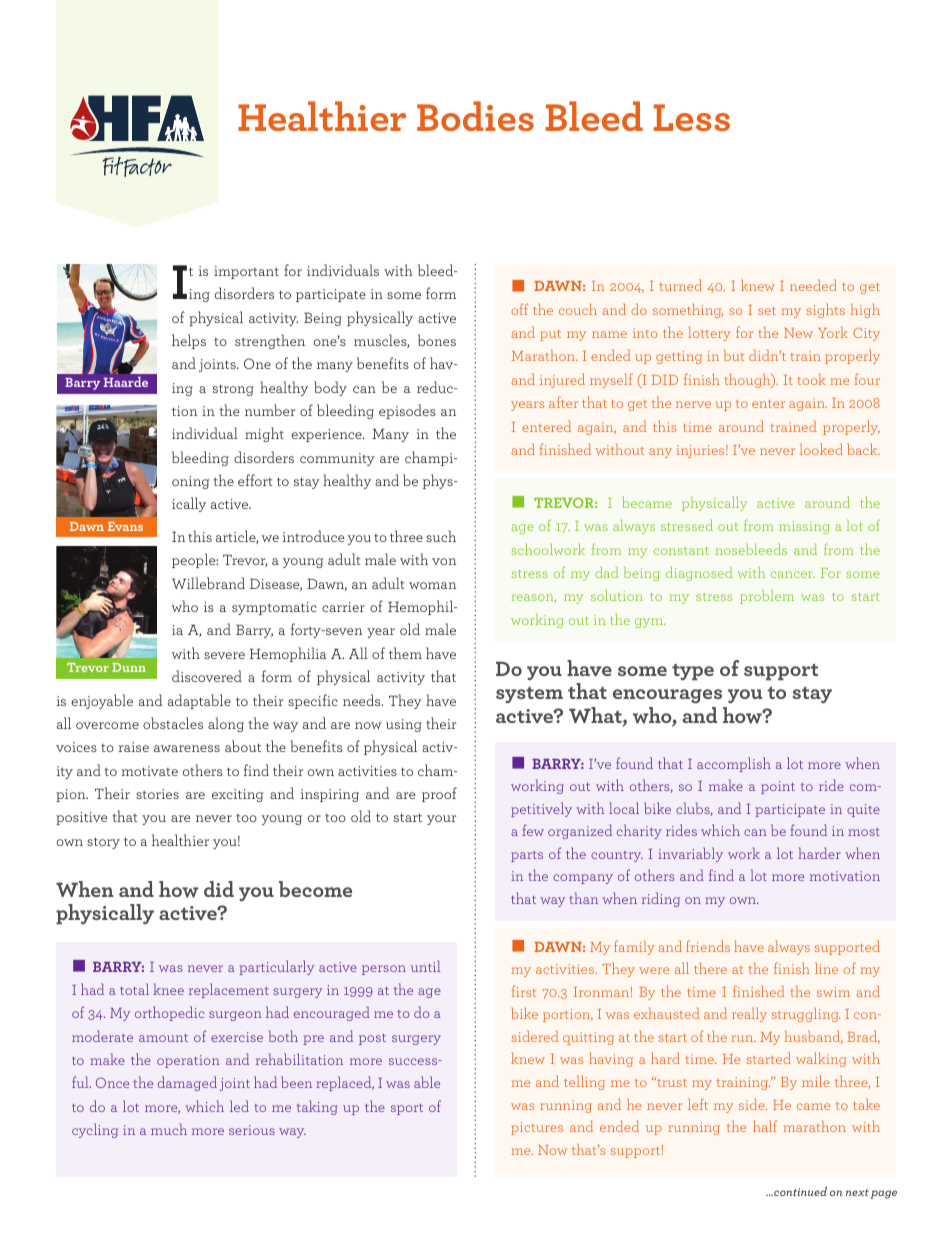  Describe the element at coordinates (767, 596) in the document. I see `problem` at that location.
